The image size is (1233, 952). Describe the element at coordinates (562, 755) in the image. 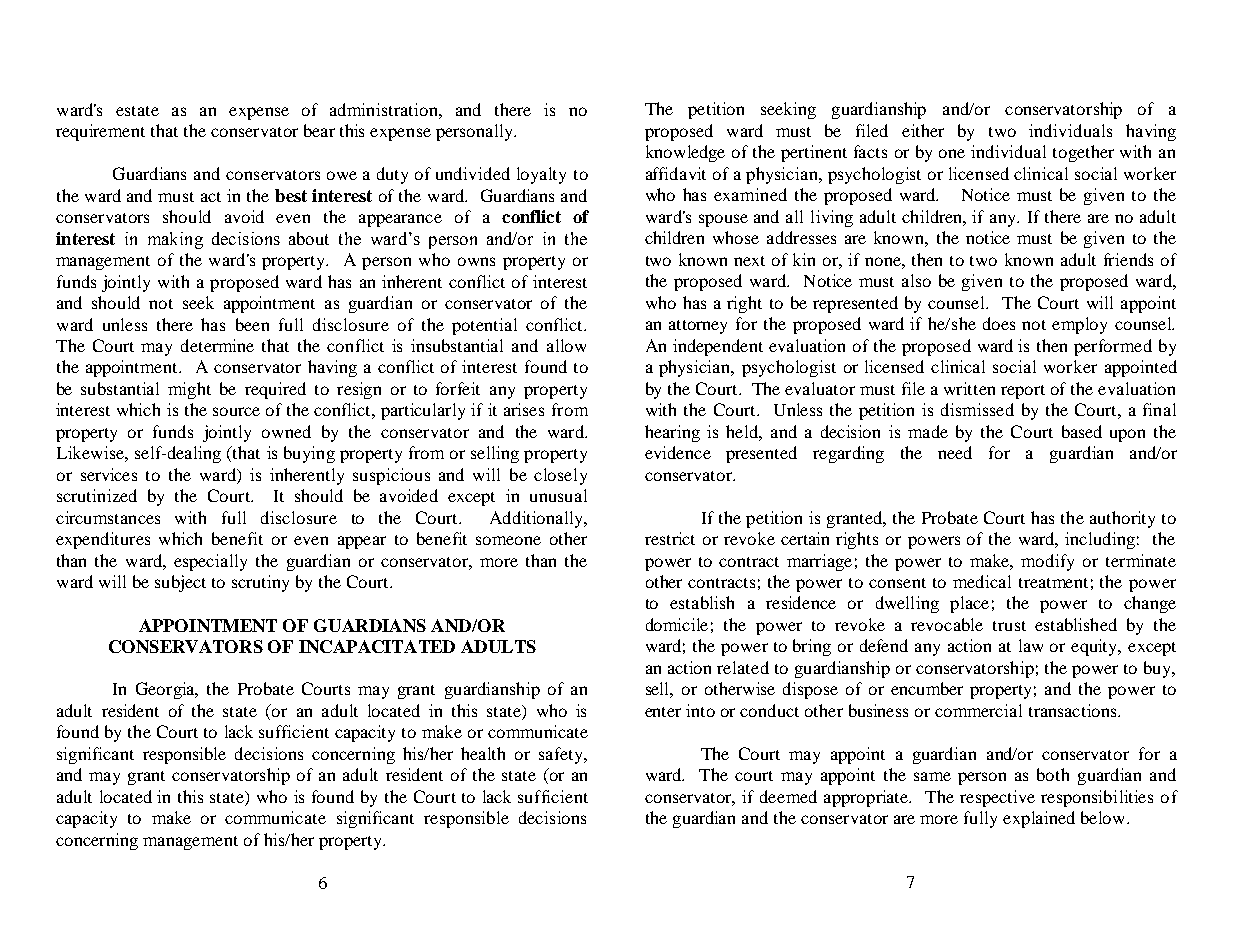

I see `safety` at that location.
